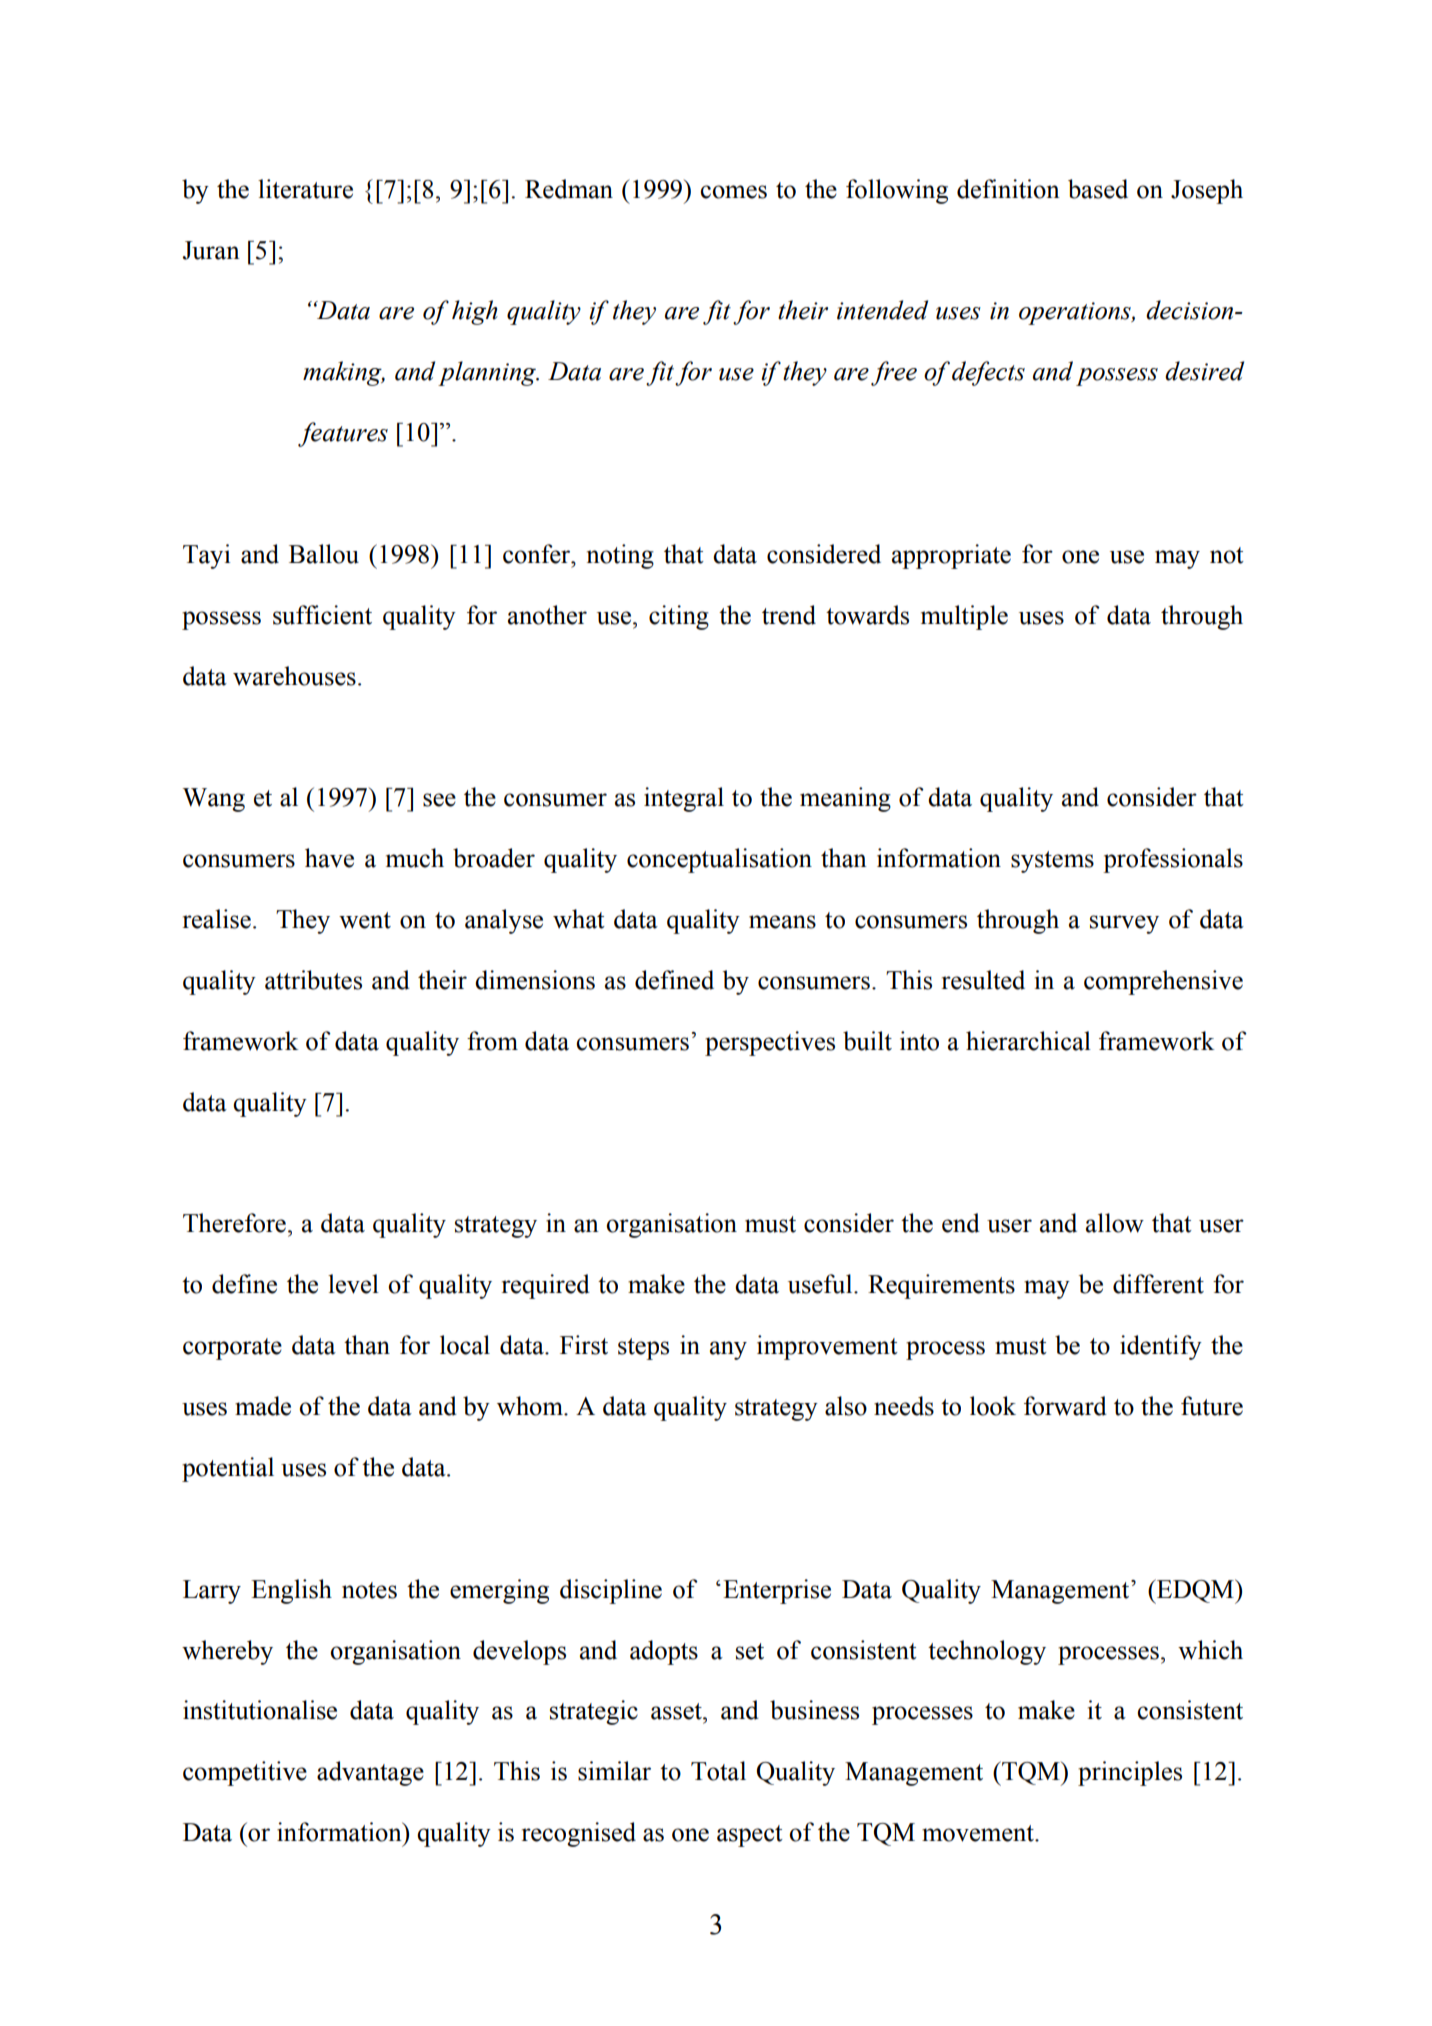 This screenshot has width=1432, height=2026. Describe the element at coordinates (305, 189) in the screenshot. I see `literature` at that location.
